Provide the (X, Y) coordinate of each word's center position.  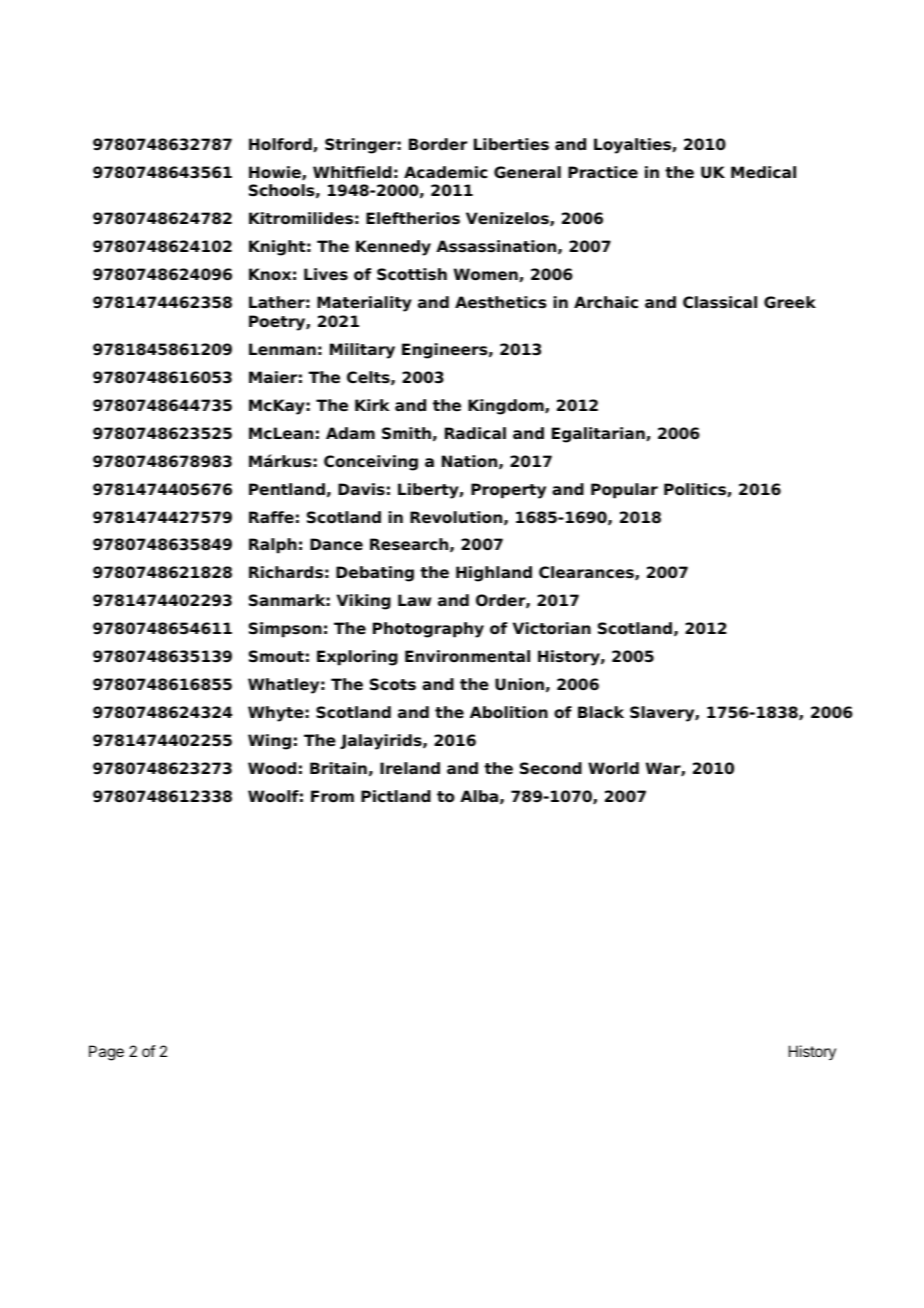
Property (508, 491)
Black (601, 712)
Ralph (273, 546)
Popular (624, 491)
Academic (445, 172)
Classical (720, 302)
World (613, 768)
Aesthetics (501, 302)
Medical (763, 172)
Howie (276, 173)
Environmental (467, 656)
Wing (269, 742)
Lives (326, 274)
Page (106, 1053)
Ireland (410, 768)
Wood (272, 768)
